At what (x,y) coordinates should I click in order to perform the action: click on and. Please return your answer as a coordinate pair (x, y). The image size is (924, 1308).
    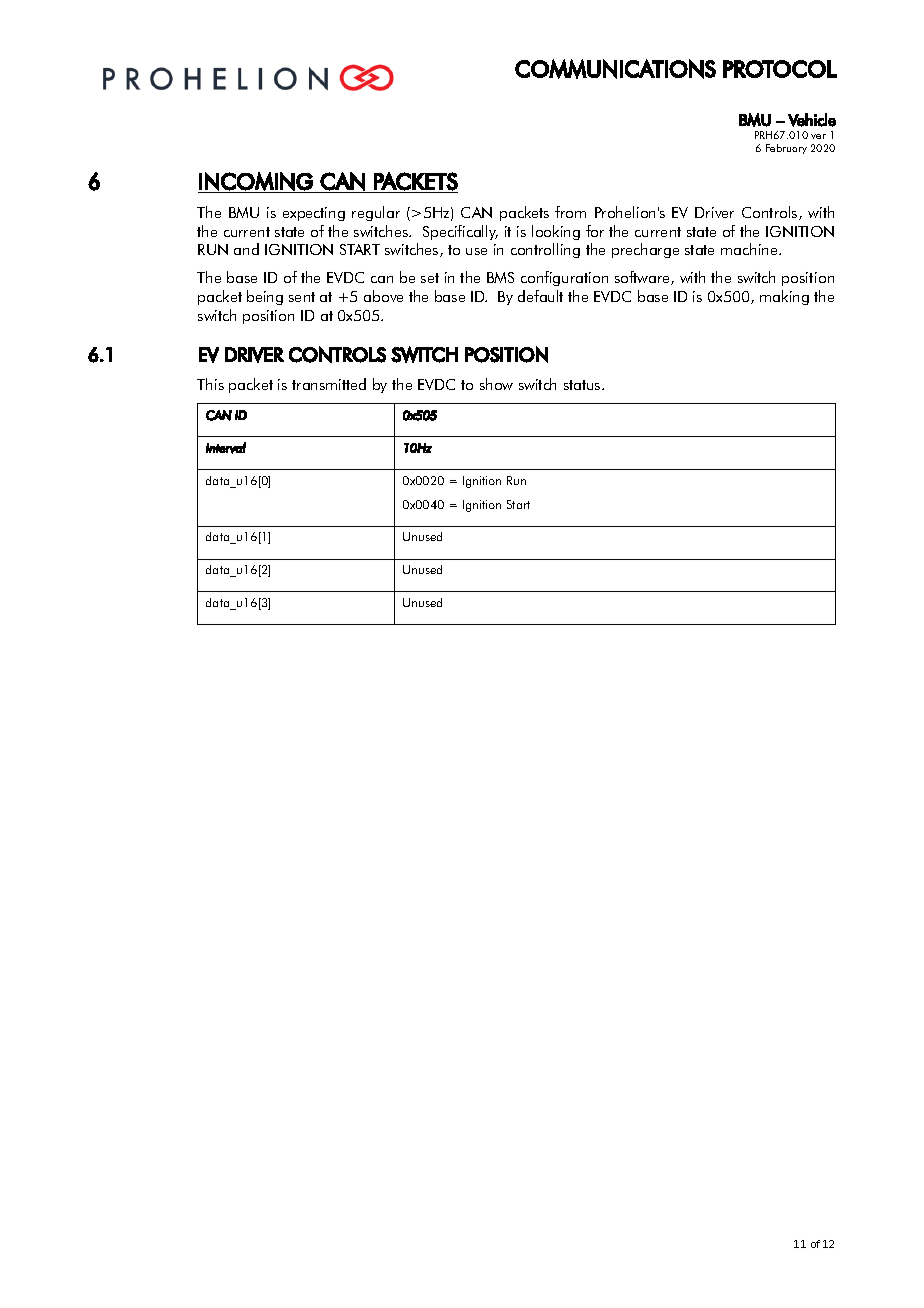
    Looking at the image, I should click on (246, 249).
